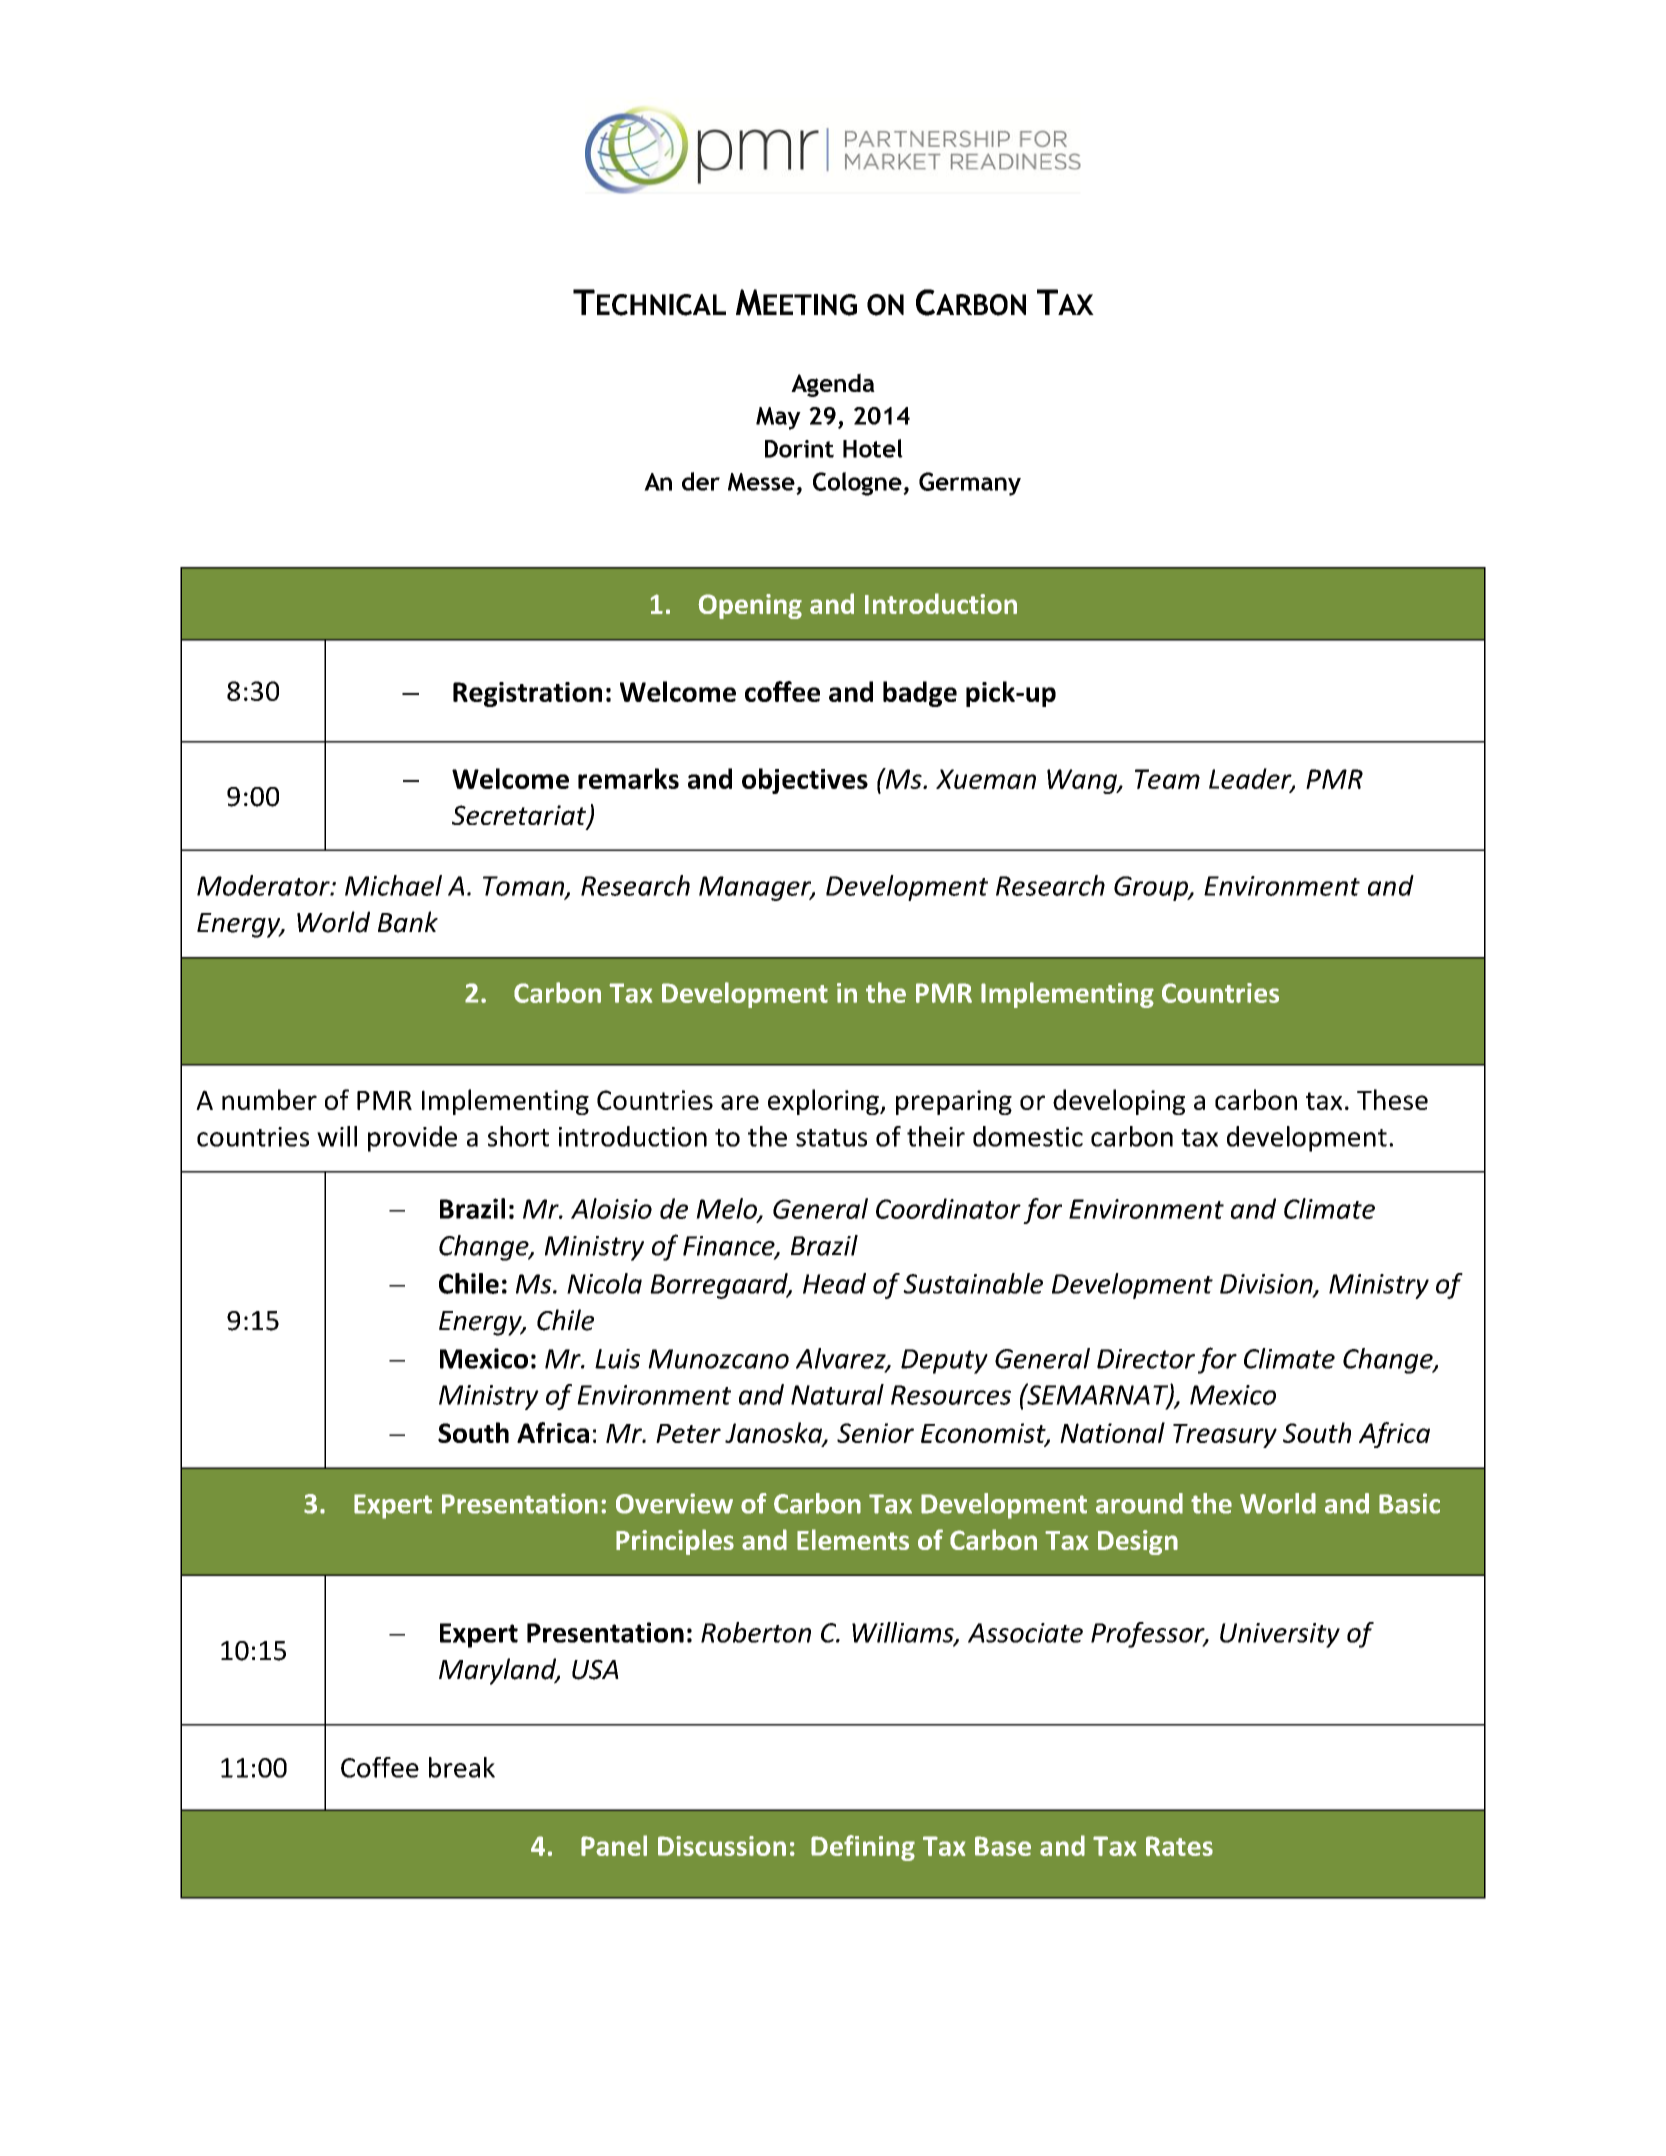 This screenshot has height=2156, width=1666. Describe the element at coordinates (970, 484) in the screenshot. I see `Germany` at that location.
